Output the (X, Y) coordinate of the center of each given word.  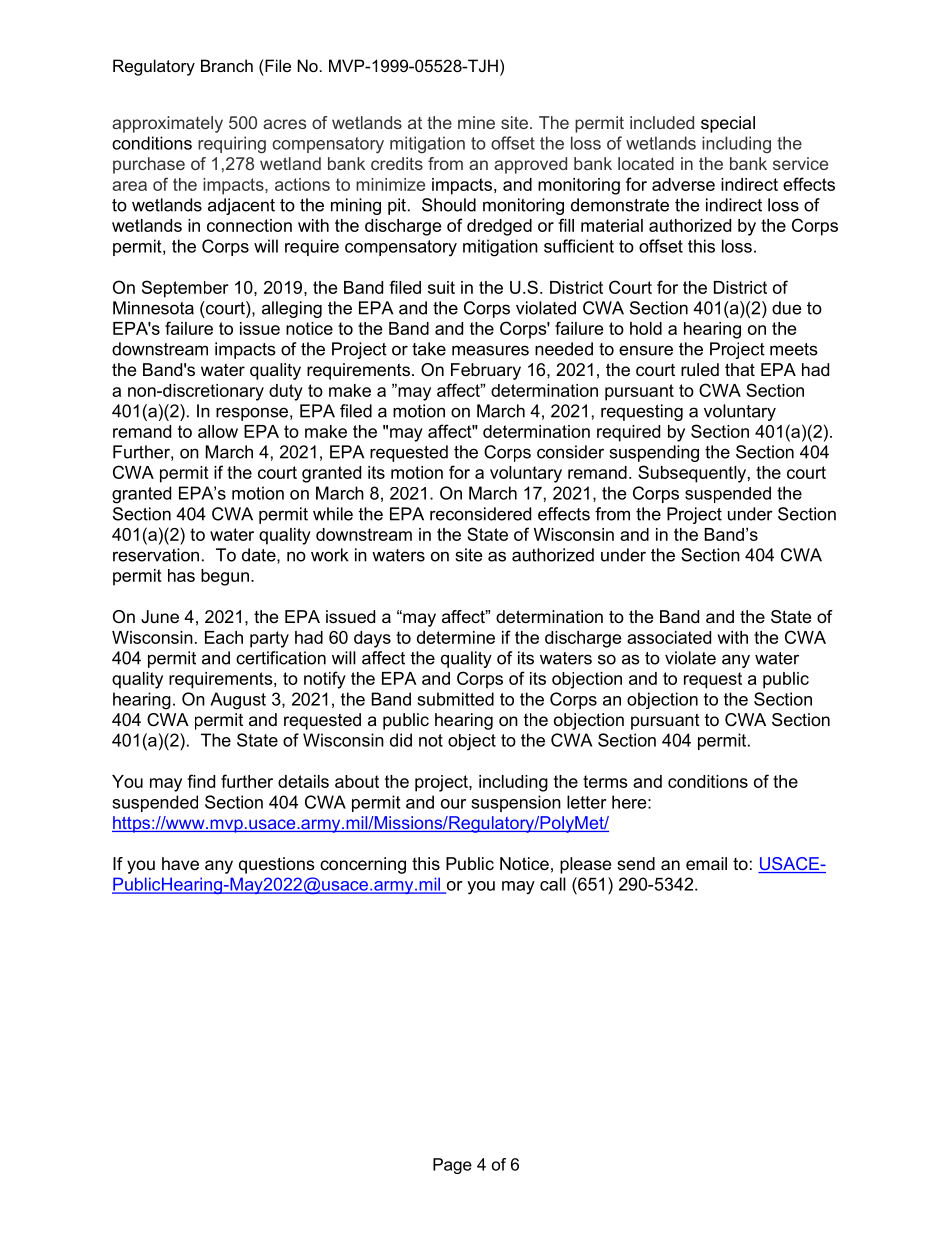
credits (397, 163)
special (728, 124)
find (201, 781)
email (706, 863)
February (486, 371)
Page (452, 1166)
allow (218, 431)
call (553, 884)
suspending (654, 453)
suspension (516, 803)
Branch (227, 65)
